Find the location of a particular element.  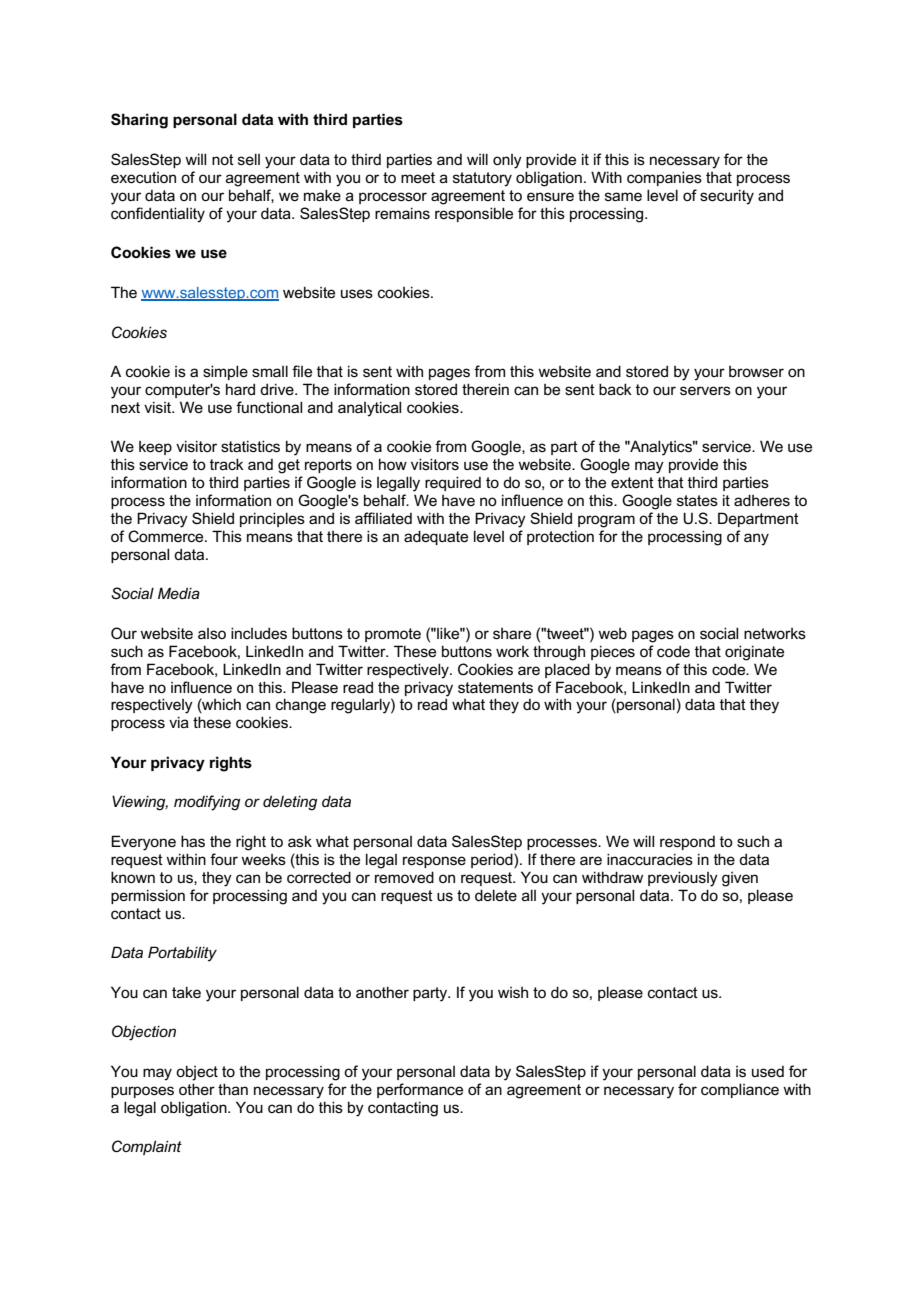

required is located at coordinates (453, 483).
